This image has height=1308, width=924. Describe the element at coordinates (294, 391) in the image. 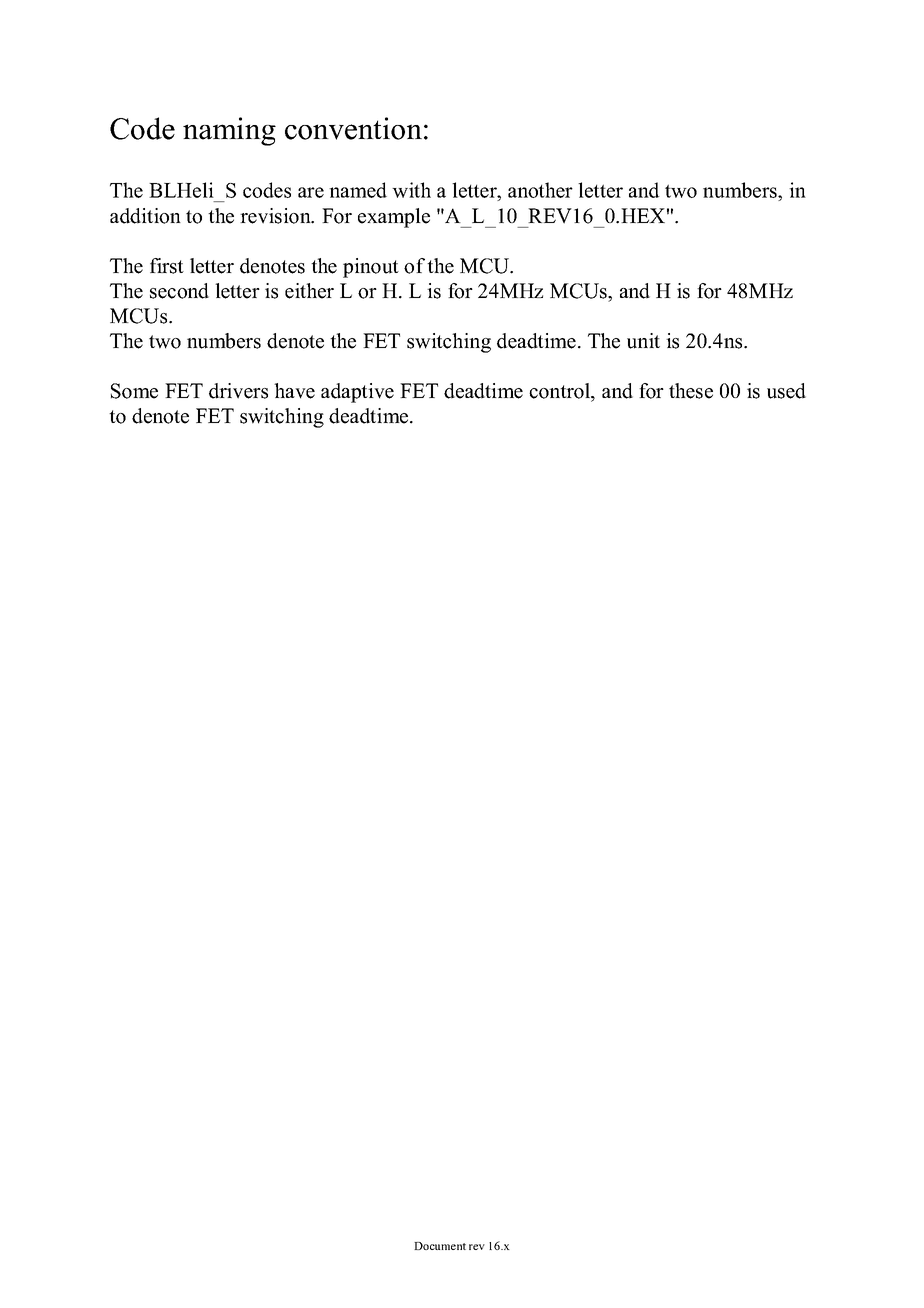

I see `have` at that location.
